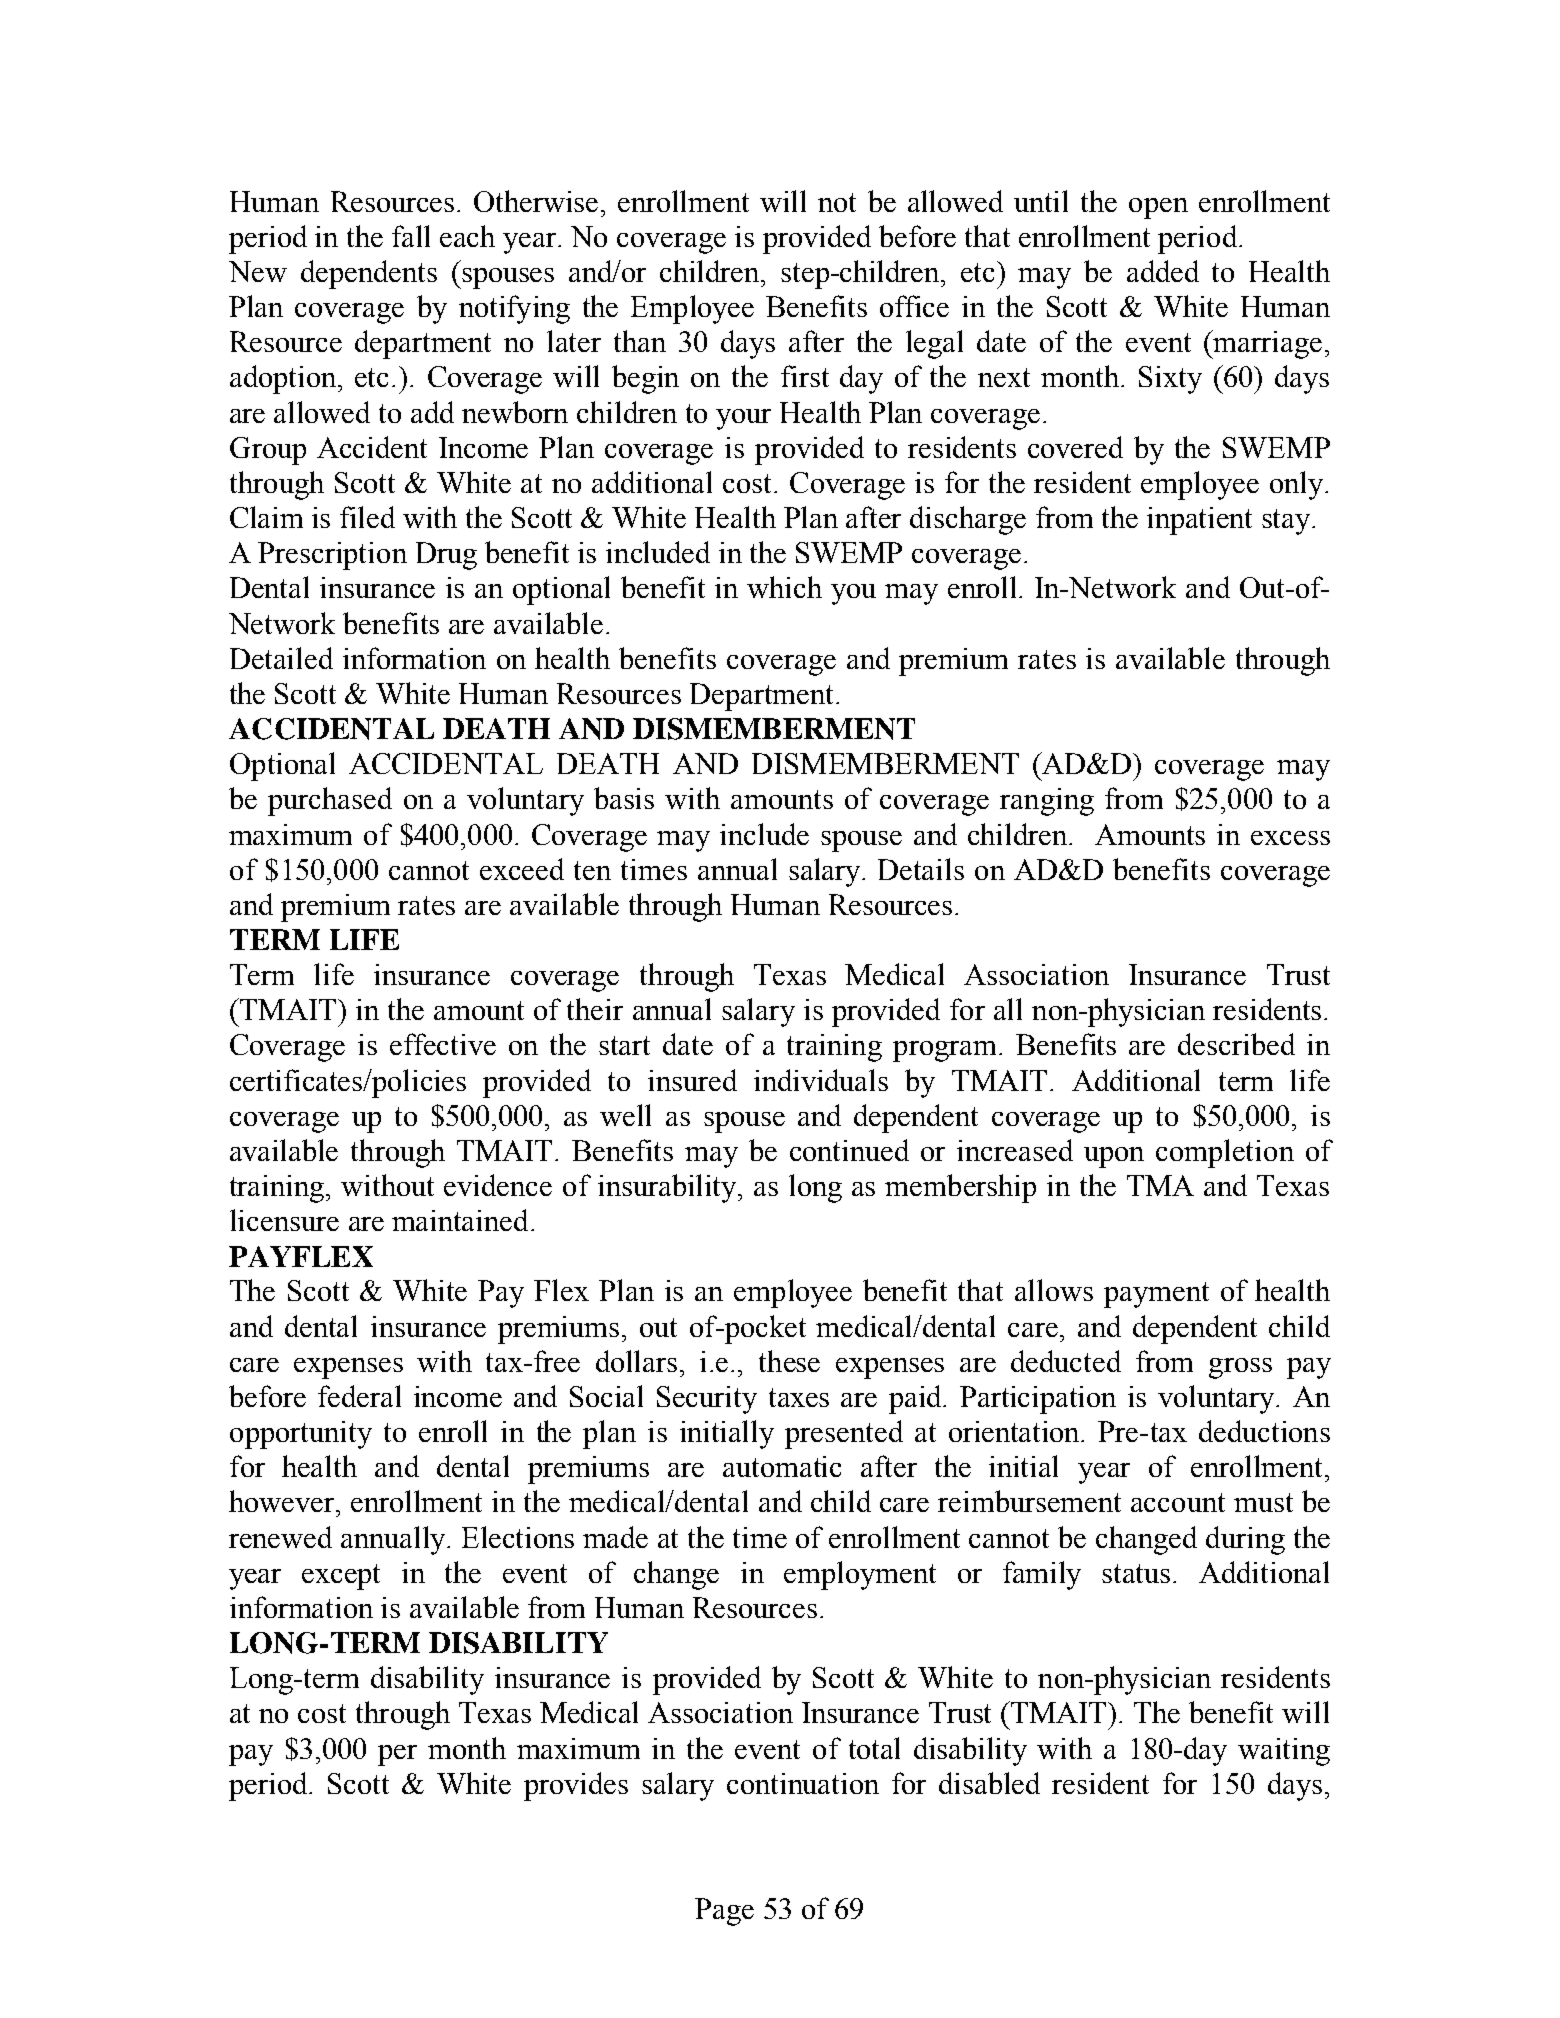  Describe the element at coordinates (1284, 1752) in the screenshot. I see `waiting` at that location.
